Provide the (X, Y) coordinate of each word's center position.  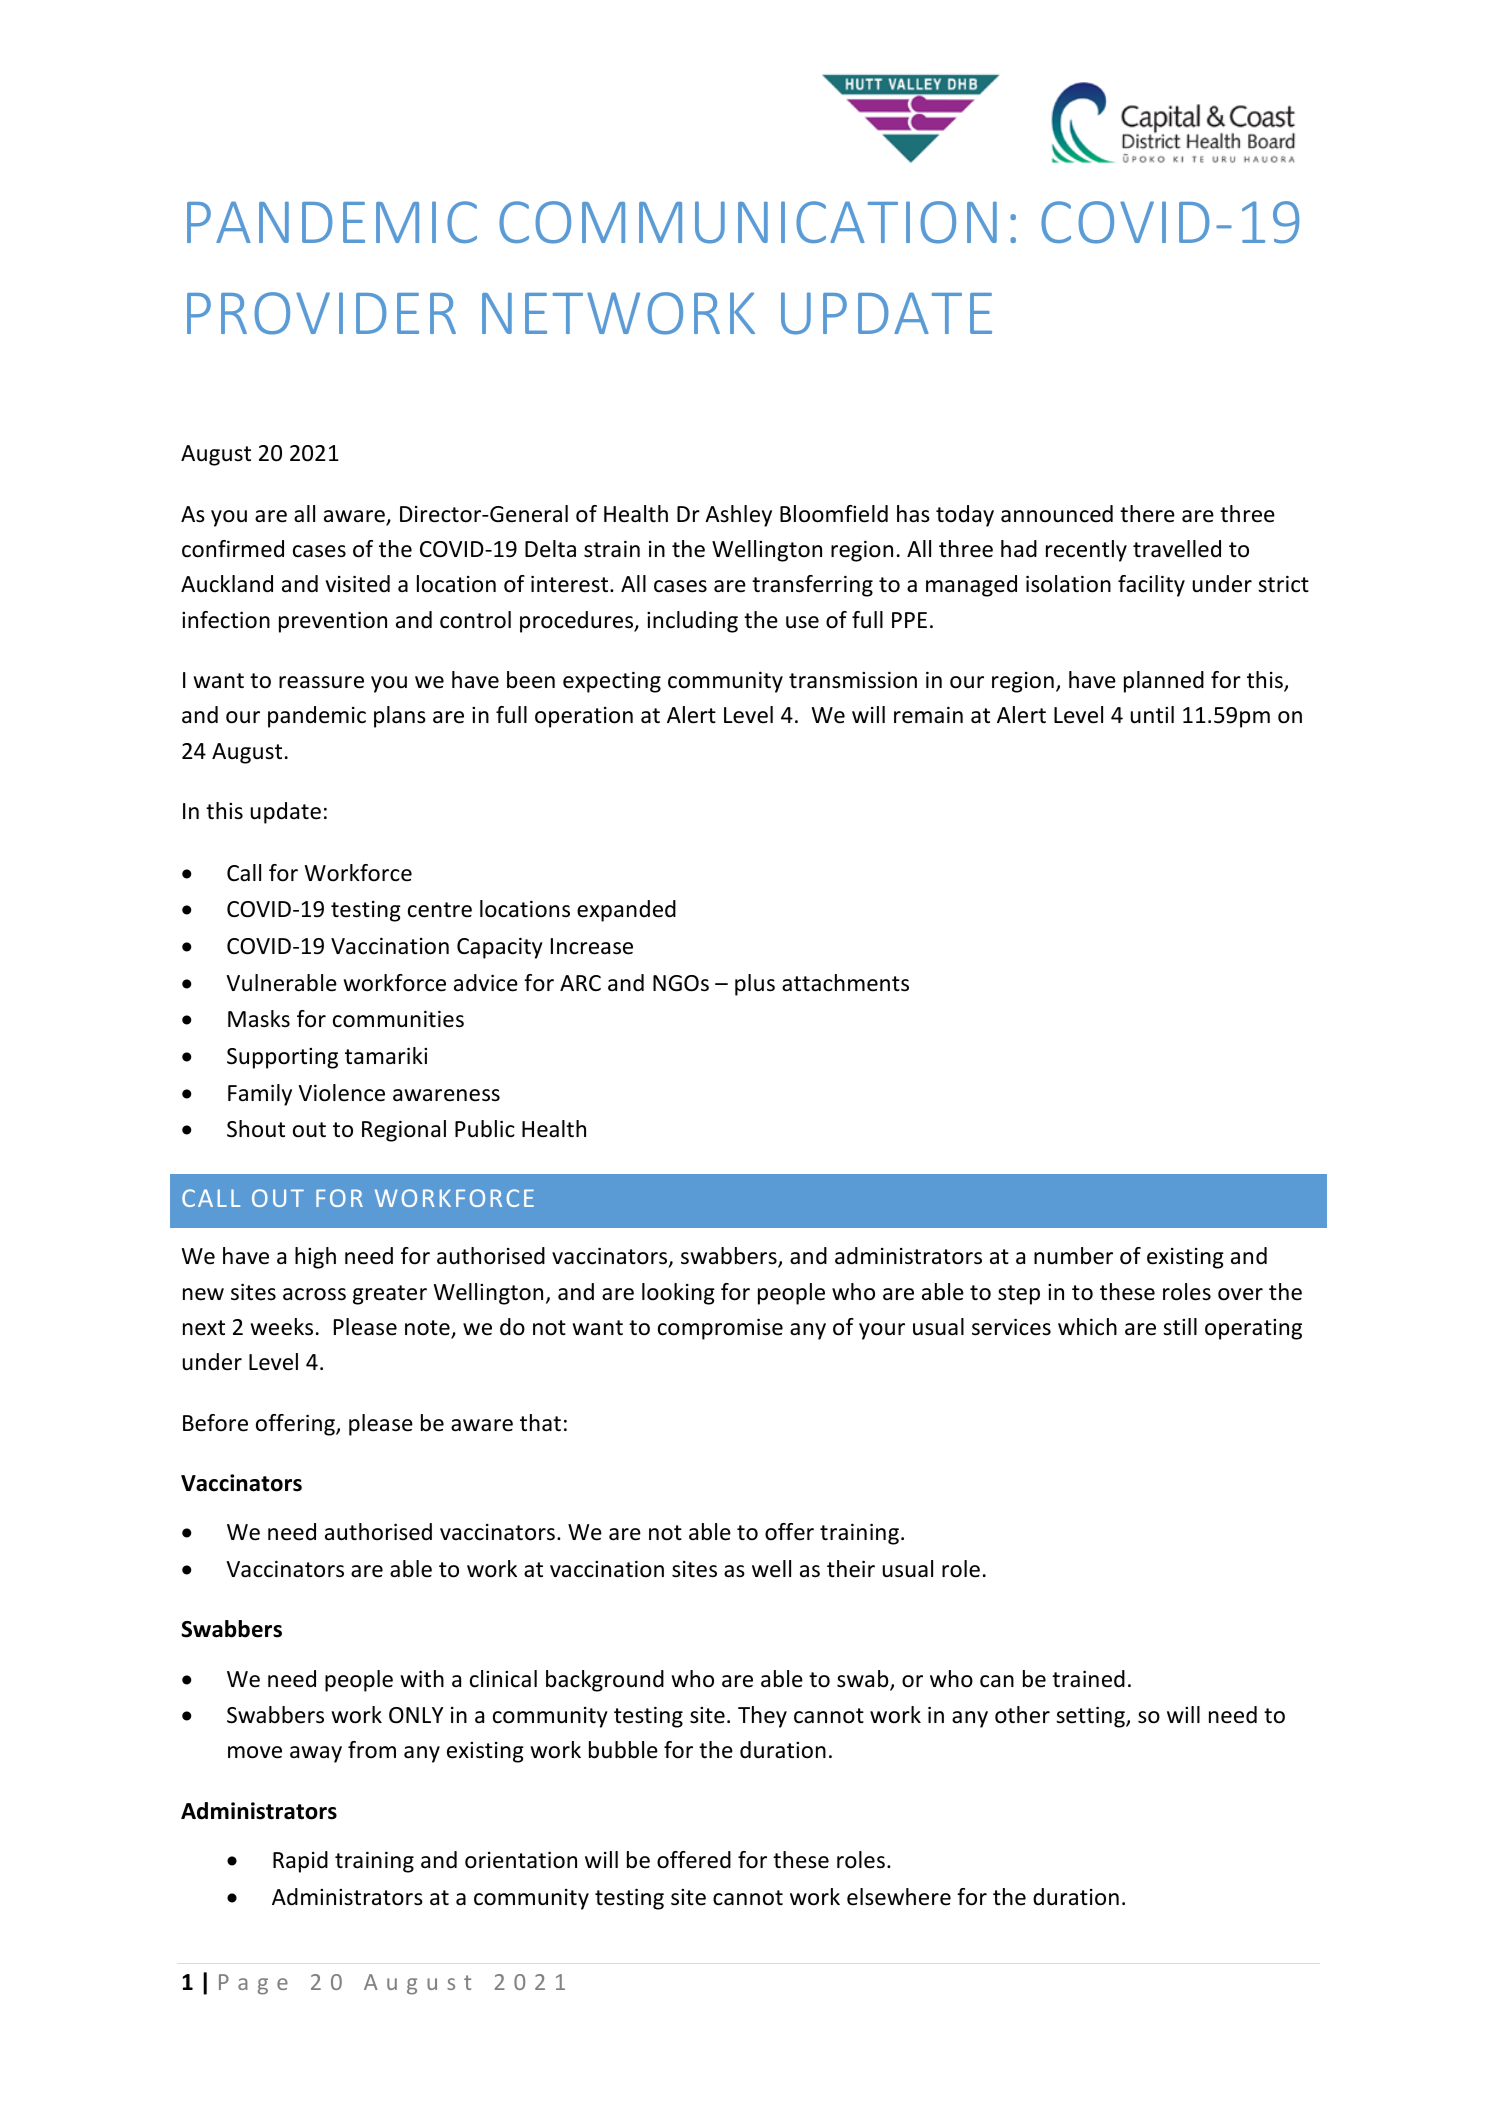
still (1180, 1327)
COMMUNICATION (748, 222)
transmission (853, 680)
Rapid (300, 1862)
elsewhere (899, 1897)
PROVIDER (321, 313)
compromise (720, 1329)
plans (400, 717)
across (314, 1294)
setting (1091, 1717)
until (1152, 715)
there (1147, 514)
